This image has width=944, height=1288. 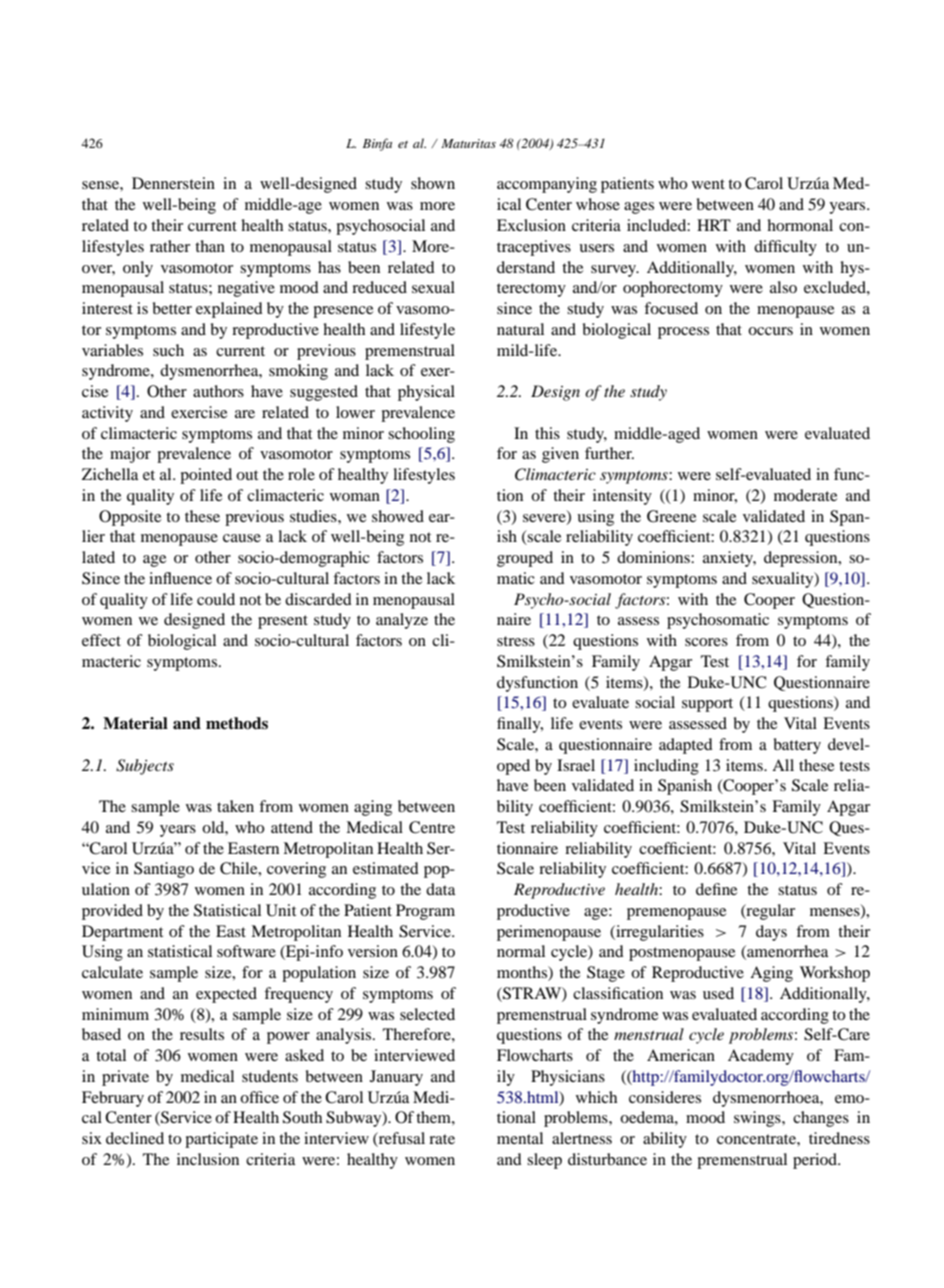 What do you see at coordinates (235, 806) in the image?
I see `taken` at bounding box center [235, 806].
